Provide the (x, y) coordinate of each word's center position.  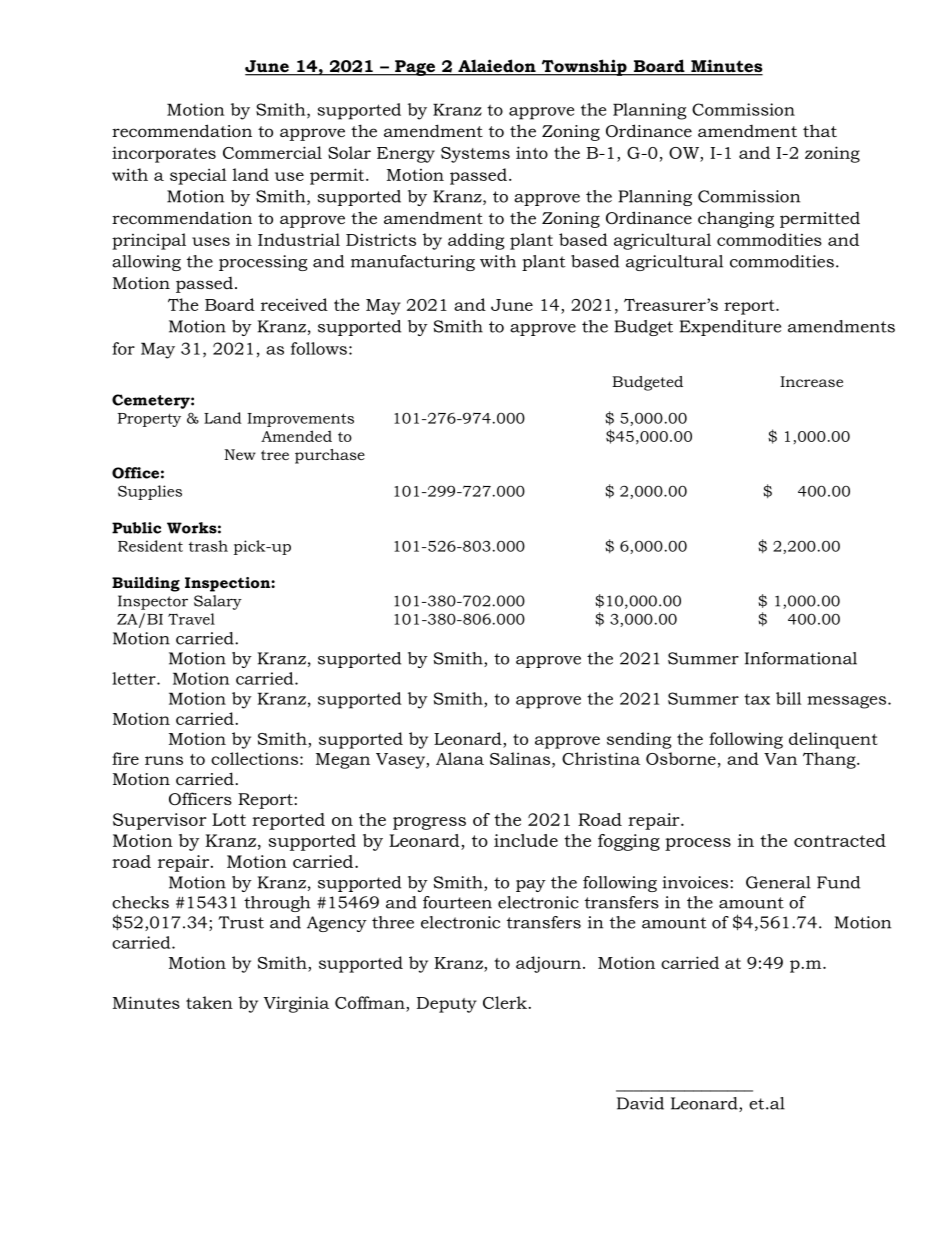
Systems (475, 155)
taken (209, 1002)
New (240, 454)
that (820, 130)
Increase (811, 381)
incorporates (164, 154)
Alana (460, 758)
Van (780, 759)
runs (164, 760)
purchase (330, 456)
